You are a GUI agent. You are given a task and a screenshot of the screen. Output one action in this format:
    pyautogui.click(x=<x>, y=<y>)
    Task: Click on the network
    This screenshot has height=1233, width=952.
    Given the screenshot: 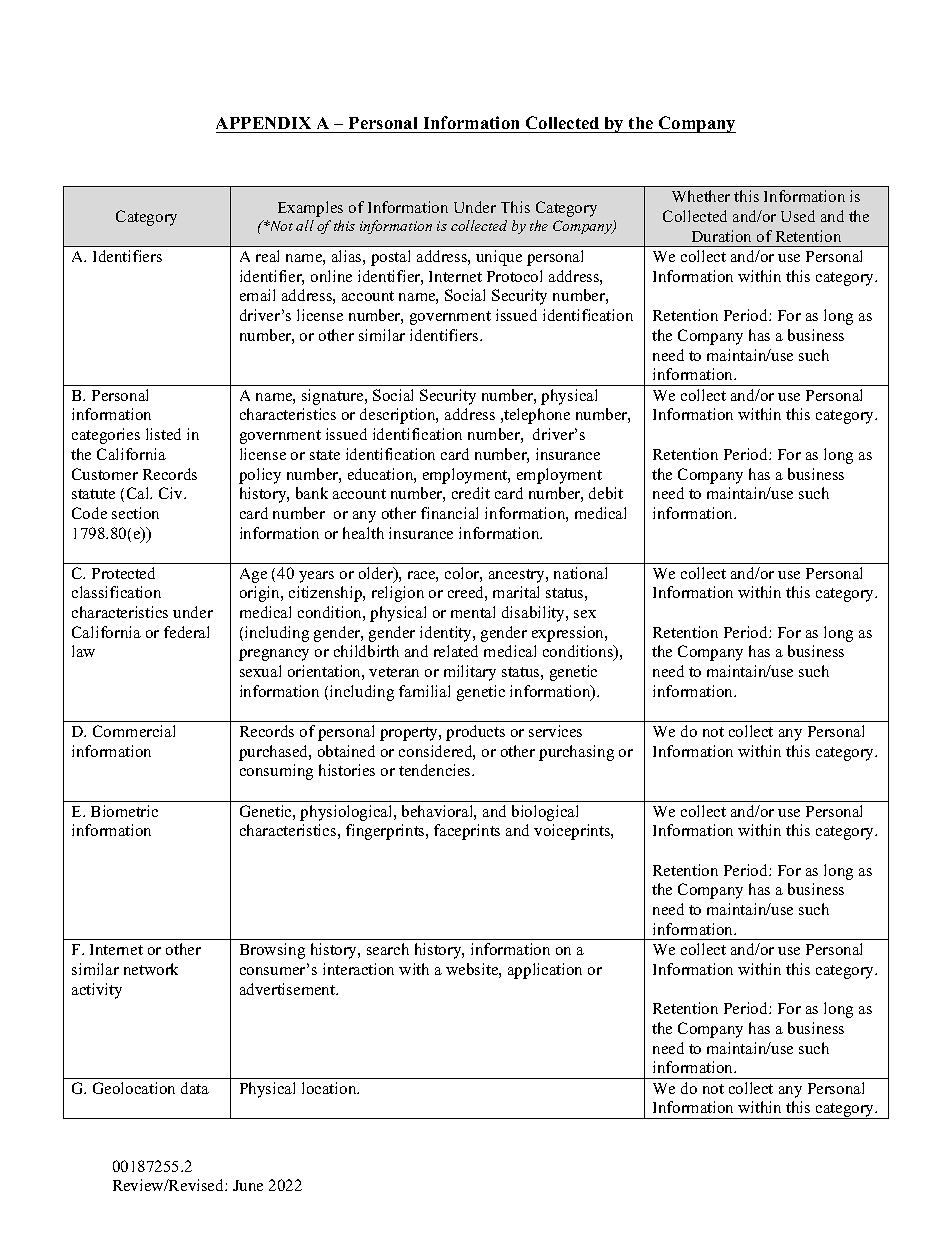 What is the action you would take?
    pyautogui.click(x=151, y=969)
